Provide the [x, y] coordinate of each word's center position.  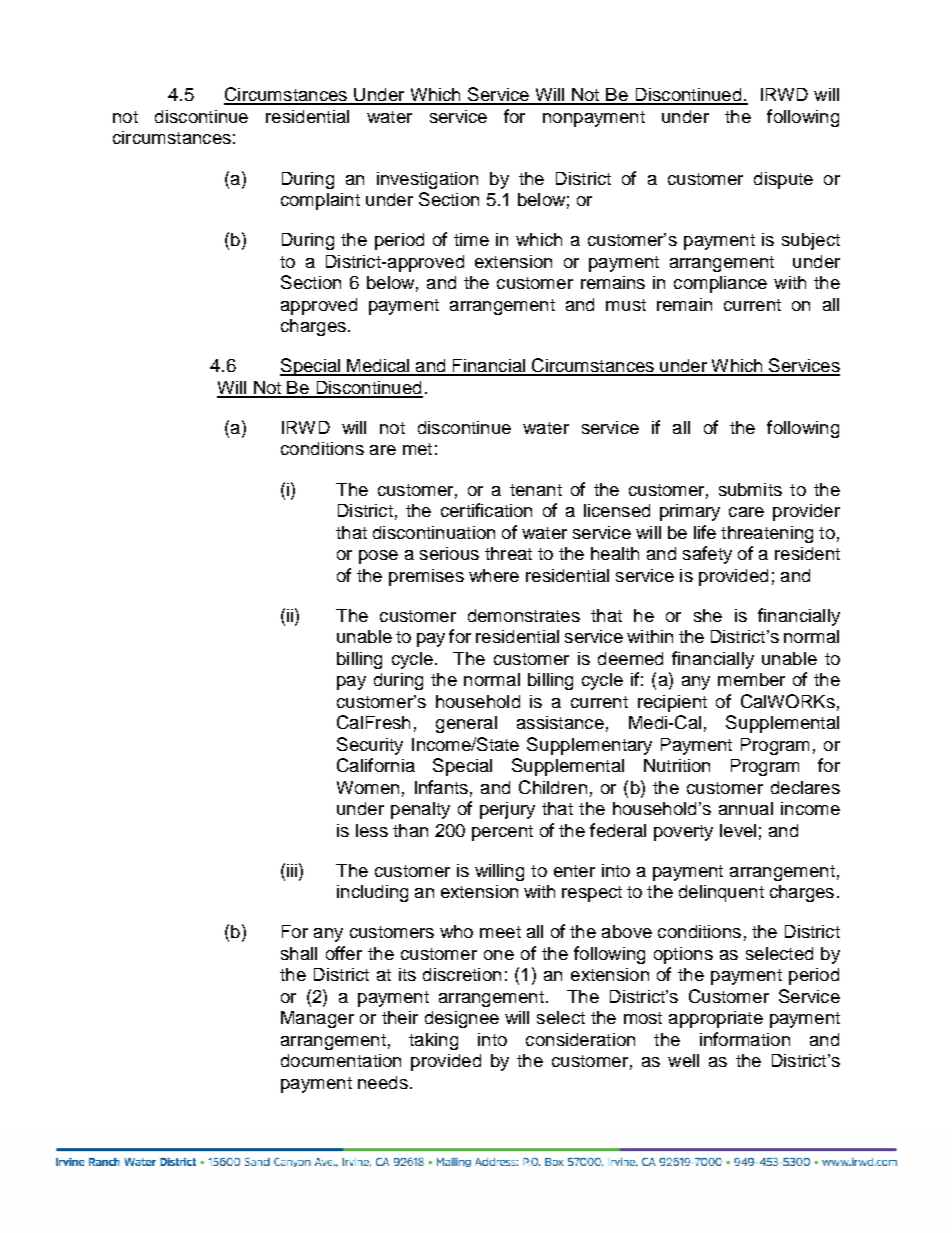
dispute [783, 180]
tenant [536, 490]
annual [746, 808]
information [745, 1039]
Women [368, 787]
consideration [580, 1039]
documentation [341, 1060]
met [417, 449]
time [471, 239]
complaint [320, 201]
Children [553, 787]
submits [750, 489]
